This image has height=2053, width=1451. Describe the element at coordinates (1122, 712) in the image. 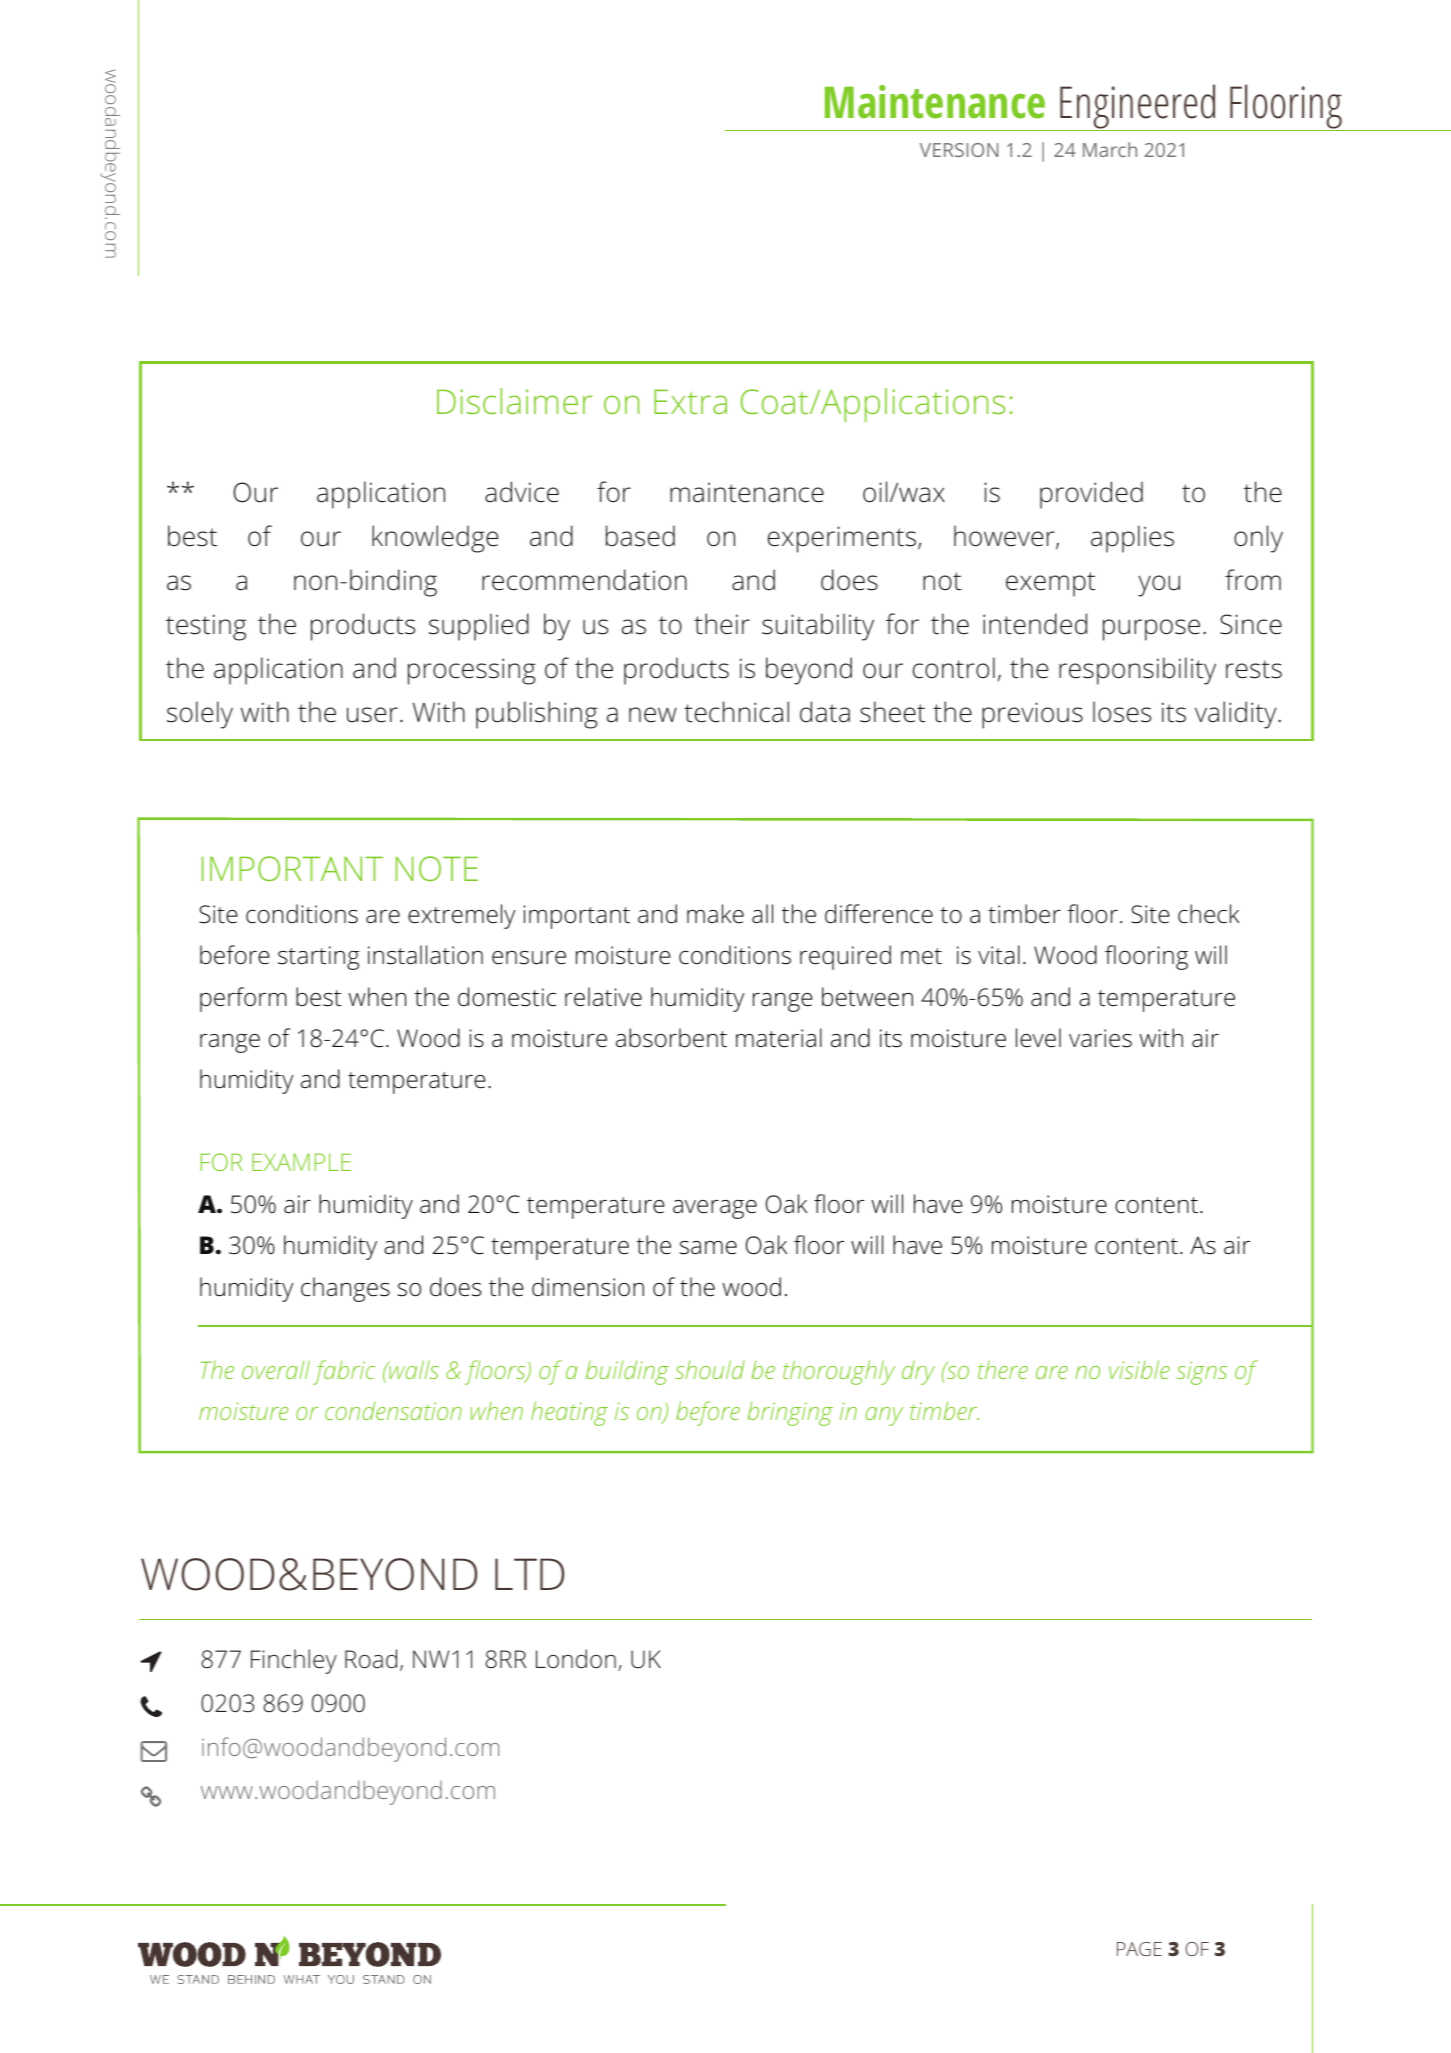

I see `loses` at that location.
